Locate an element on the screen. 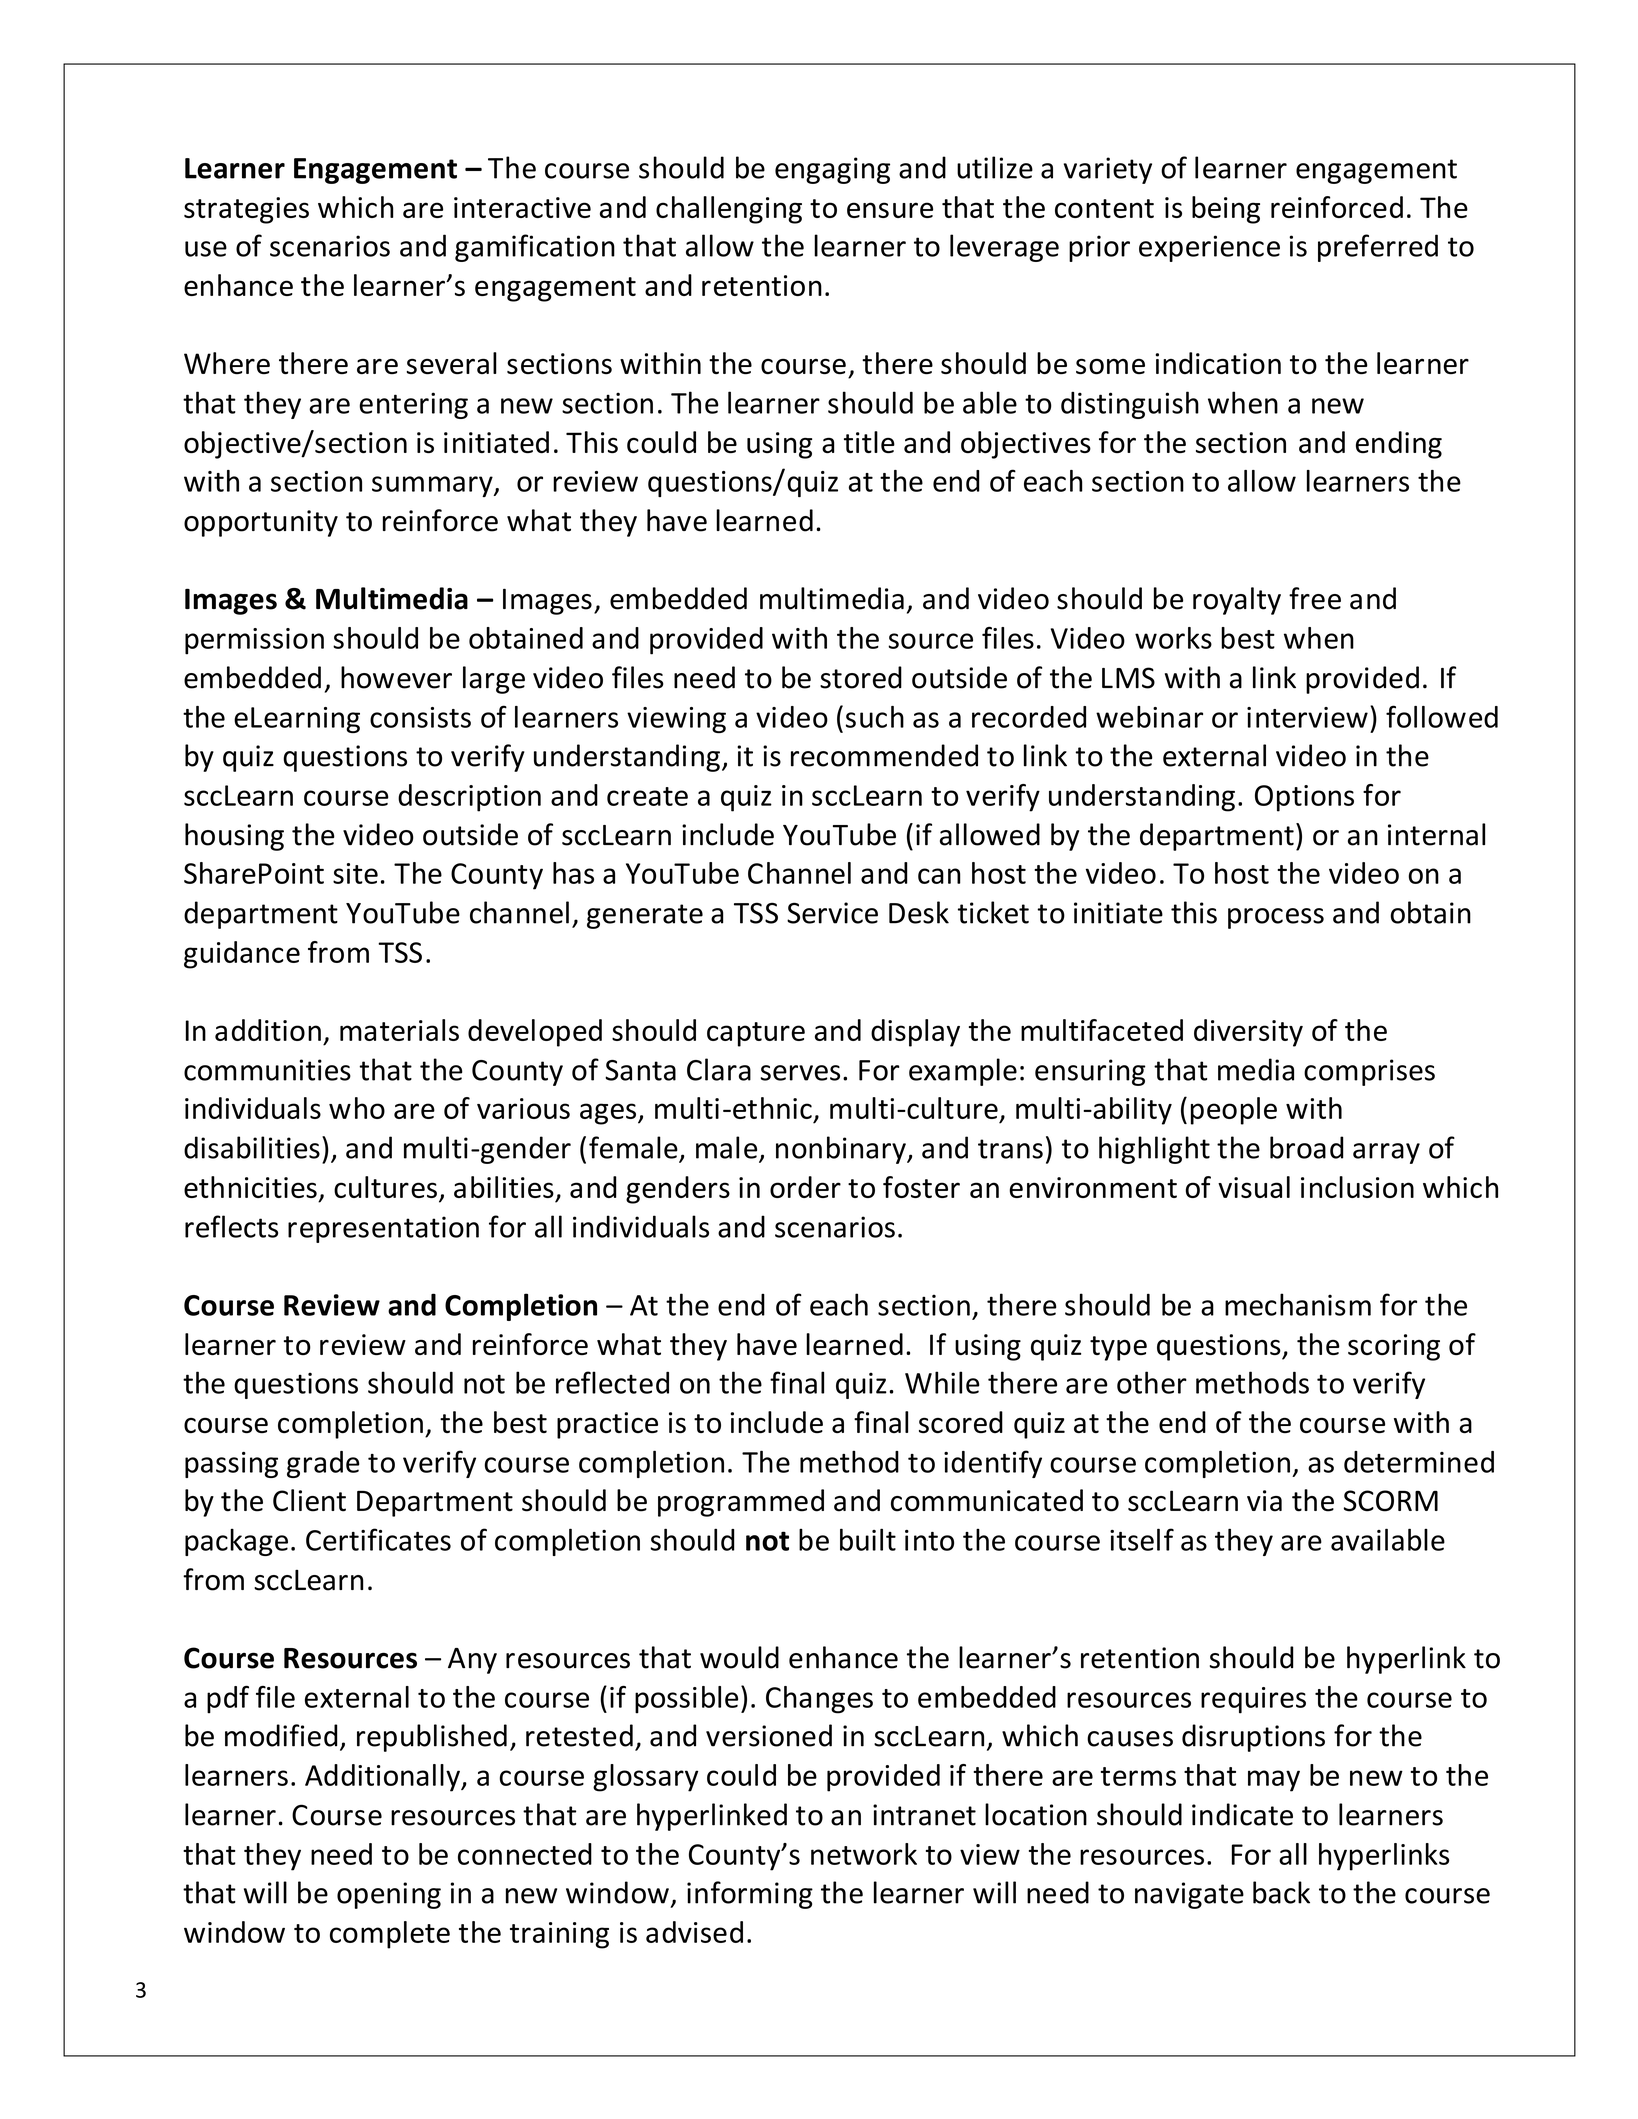 This screenshot has height=2119, width=1638. strategies is located at coordinates (246, 210).
